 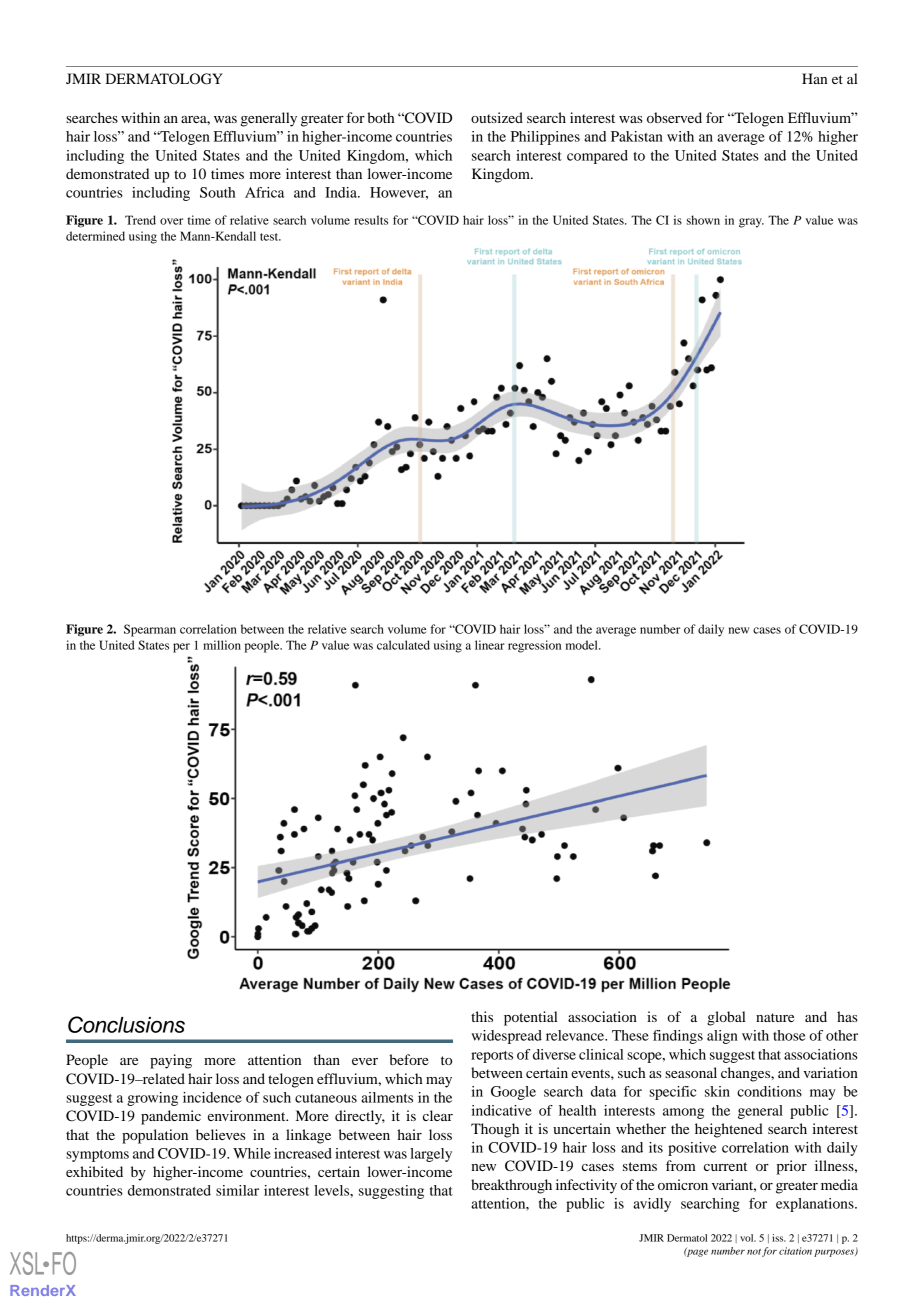 What do you see at coordinates (490, 645) in the image?
I see `linear` at bounding box center [490, 645].
